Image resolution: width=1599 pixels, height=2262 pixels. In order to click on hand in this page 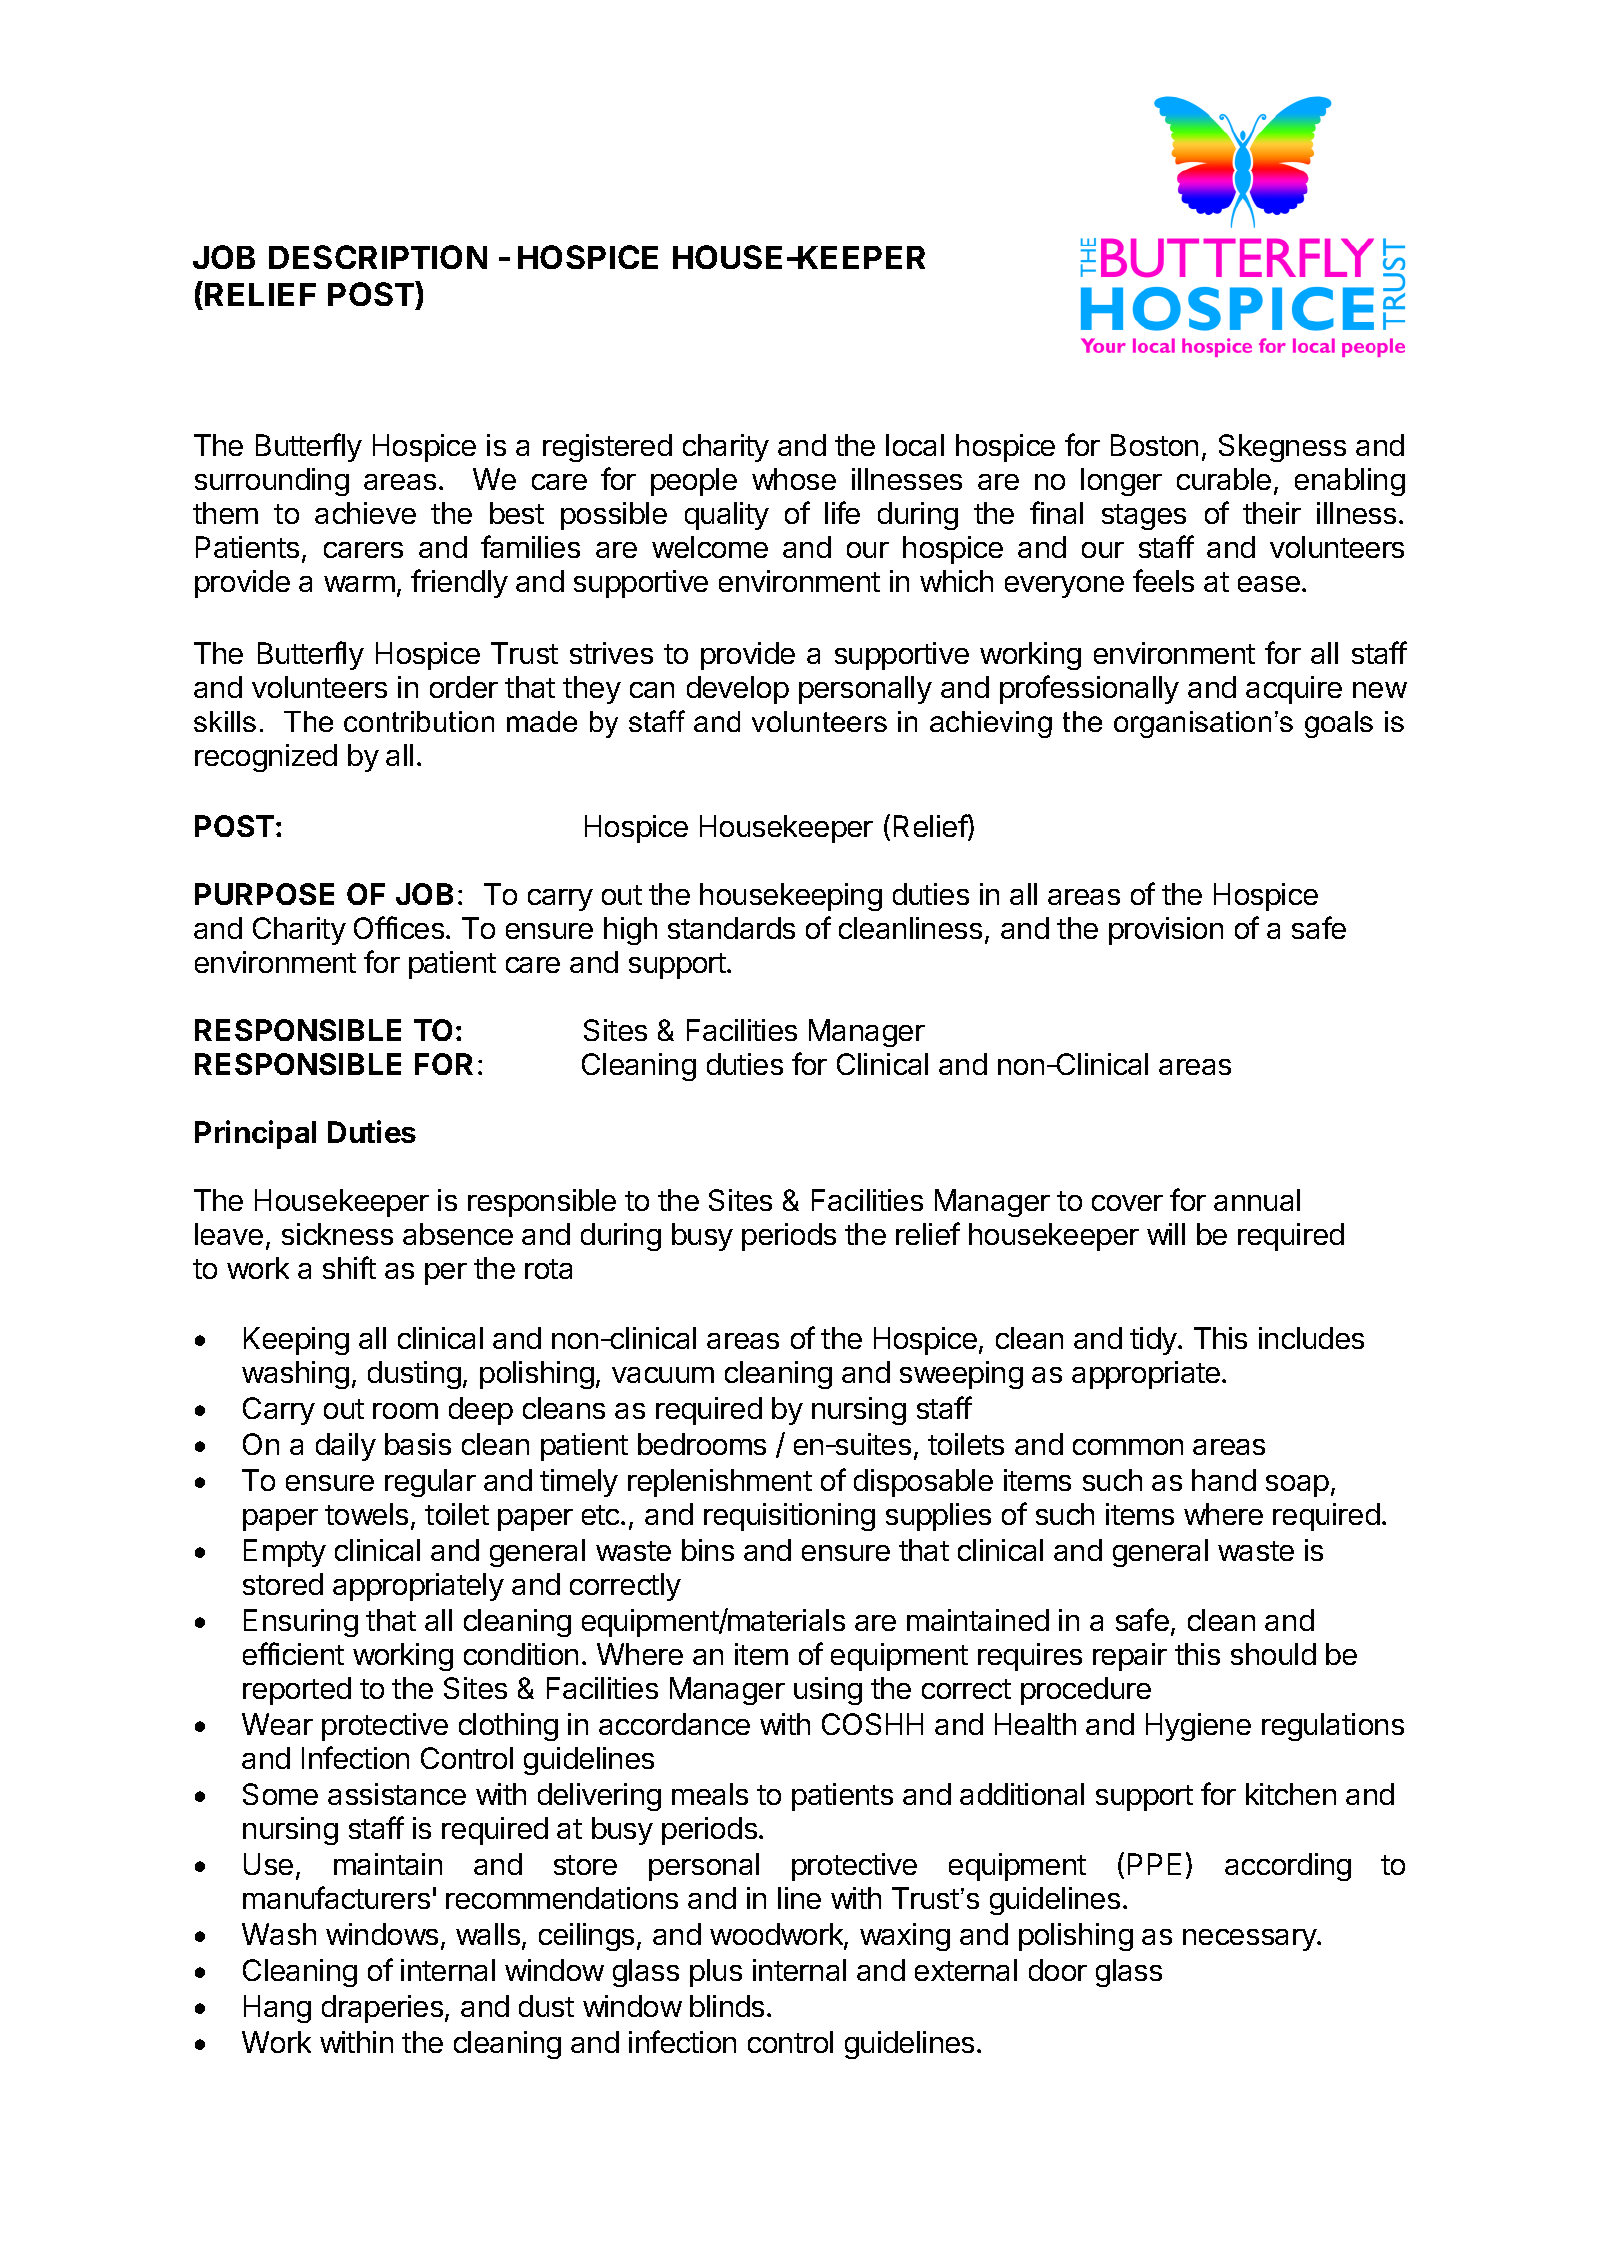, I will do `click(1224, 1480)`.
